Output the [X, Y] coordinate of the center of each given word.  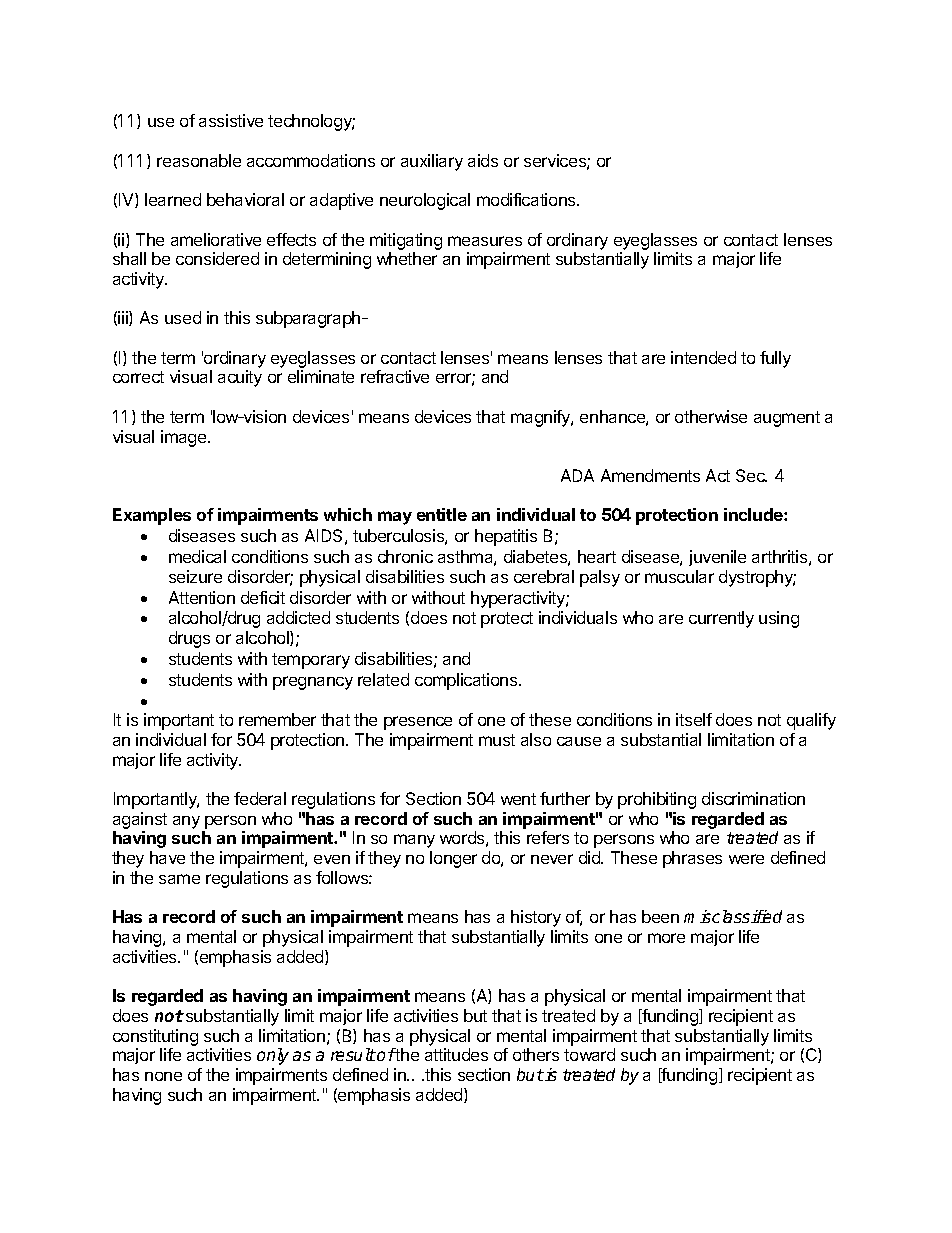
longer [453, 859]
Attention [202, 597]
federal [260, 798]
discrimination [753, 798]
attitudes [456, 1054]
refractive [395, 376]
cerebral [544, 576]
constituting [155, 1037]
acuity [240, 378]
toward [589, 1054]
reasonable [199, 160]
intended [703, 357]
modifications [527, 199]
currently [721, 619]
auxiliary [432, 162]
